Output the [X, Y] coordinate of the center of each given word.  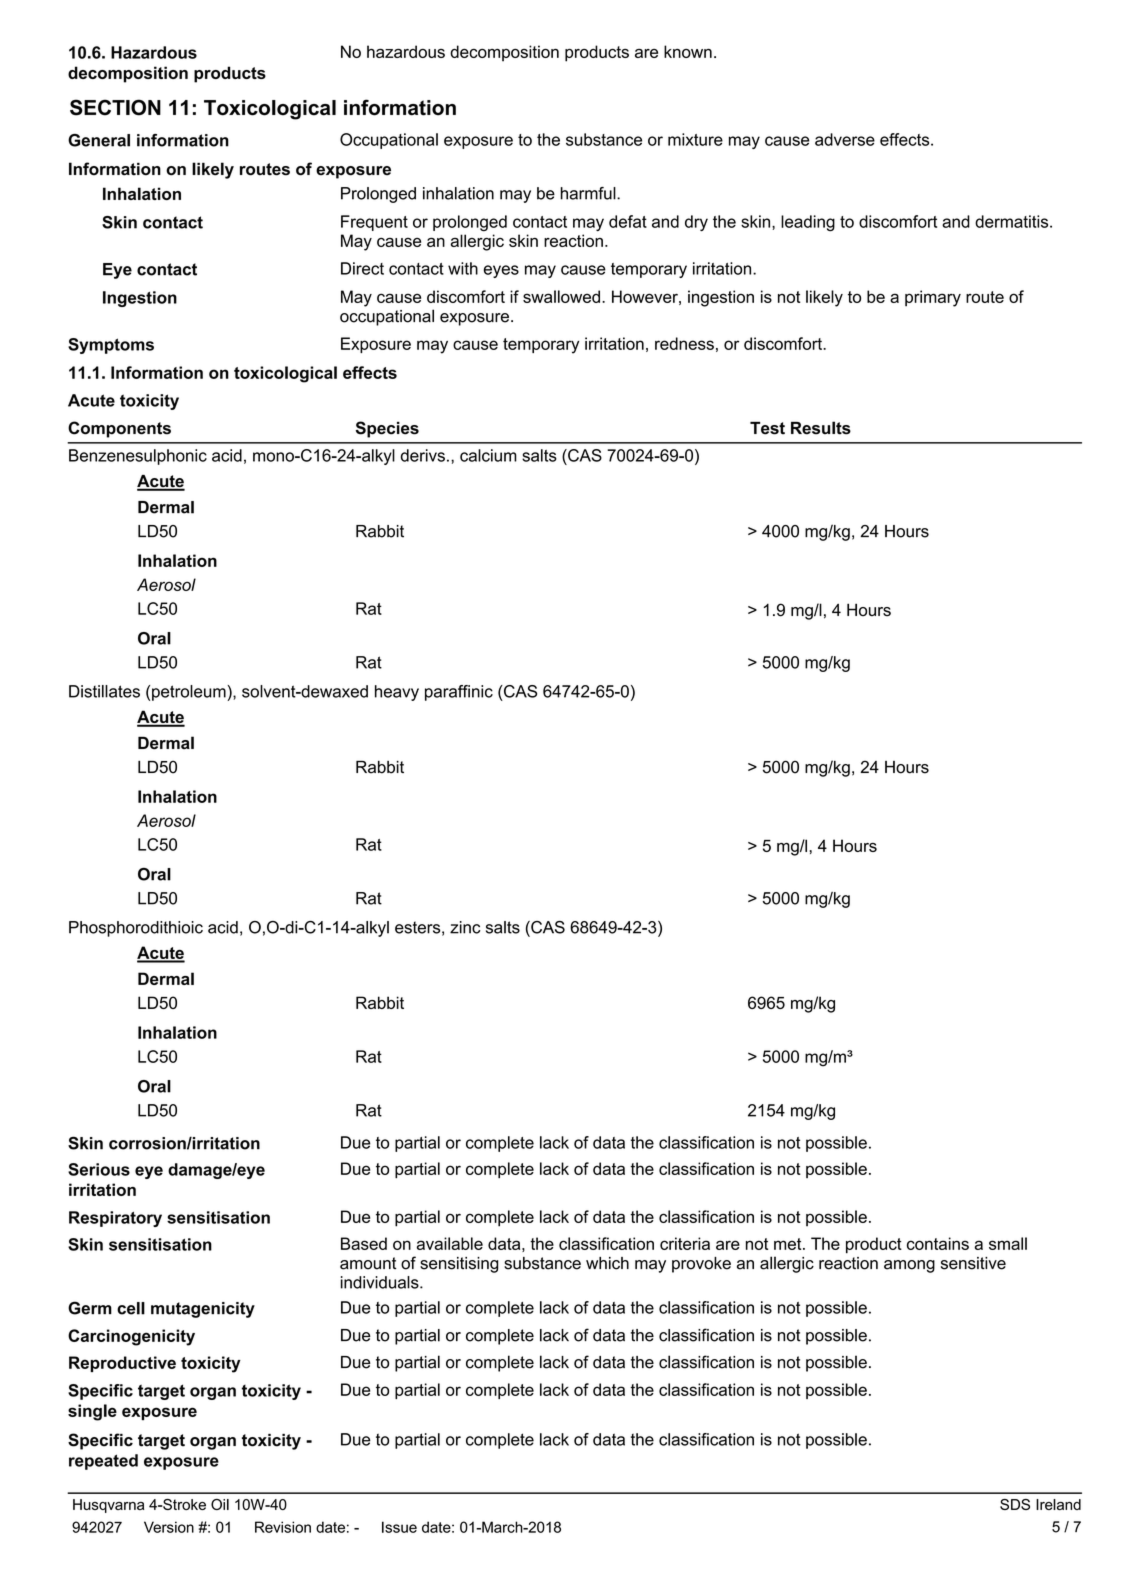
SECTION [115, 107]
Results [821, 428]
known [688, 51]
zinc [465, 927]
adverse [845, 139]
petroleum [190, 693]
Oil [220, 1504]
